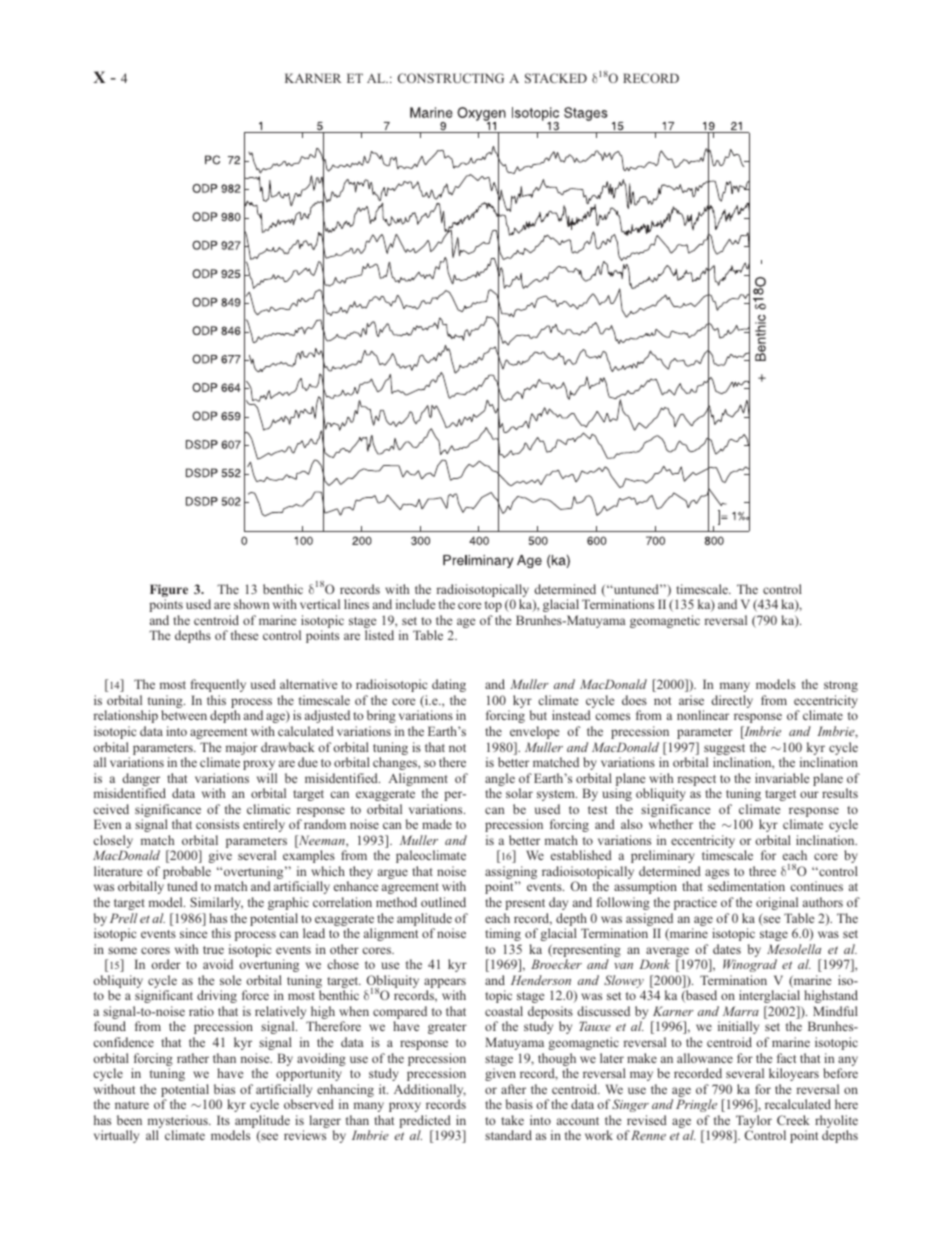  Describe the element at coordinates (169, 592) in the image. I see `Figure` at that location.
